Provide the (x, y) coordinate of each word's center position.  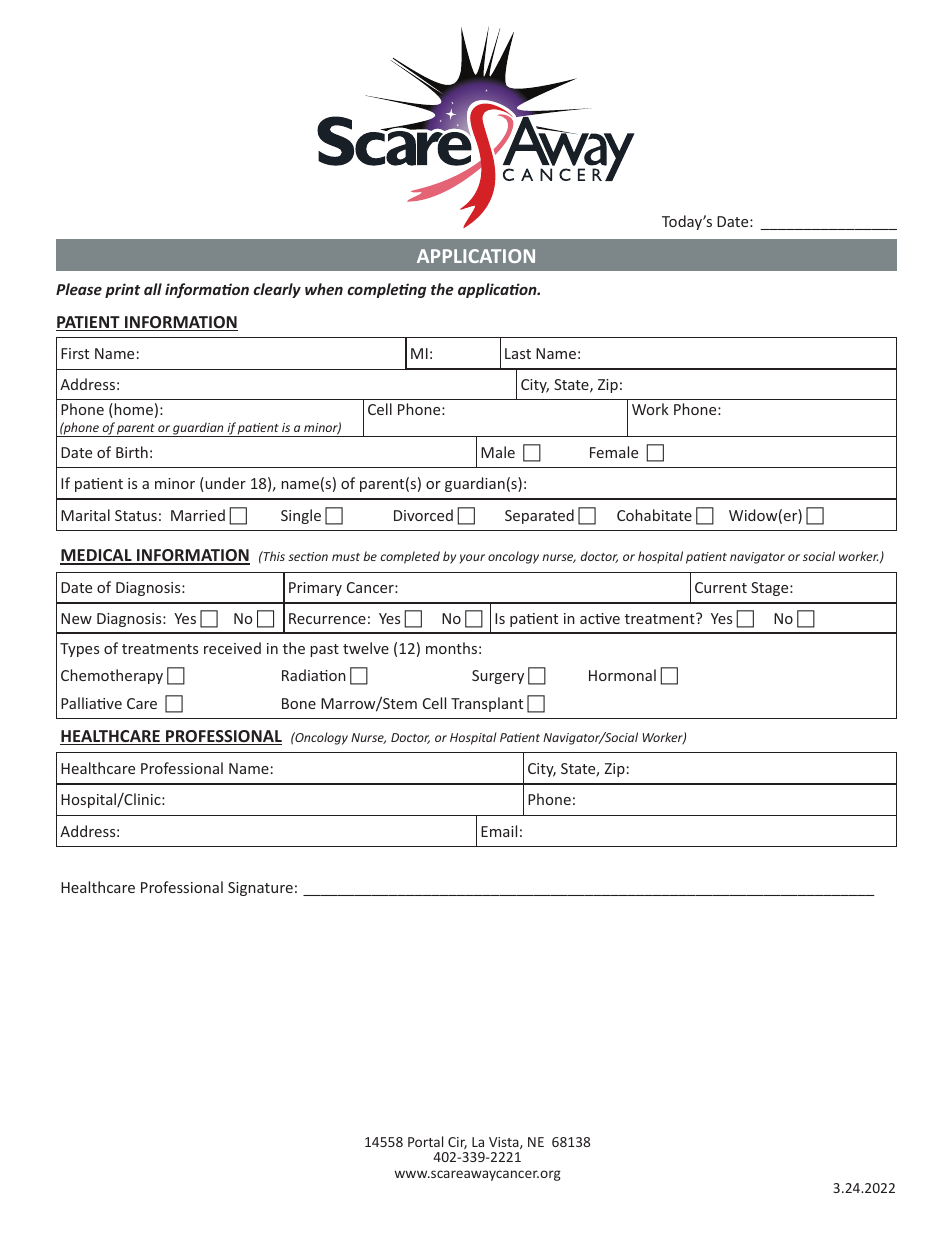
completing (386, 290)
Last (518, 353)
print (122, 290)
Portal (425, 1141)
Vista (505, 1143)
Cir (457, 1143)
